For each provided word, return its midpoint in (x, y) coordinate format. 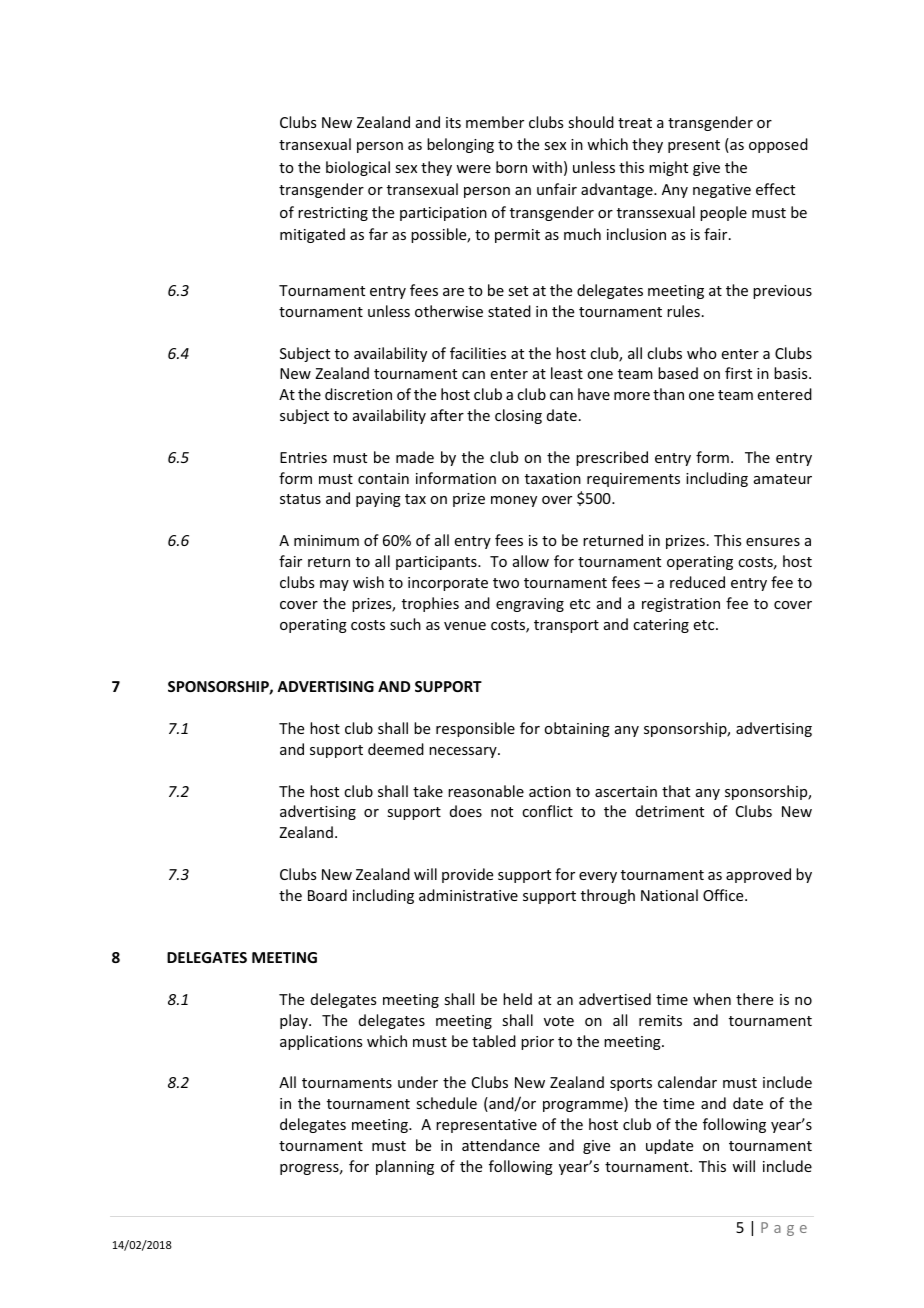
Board (327, 895)
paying (378, 500)
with (547, 167)
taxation (553, 478)
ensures (773, 542)
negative (722, 191)
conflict (547, 811)
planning (405, 1167)
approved (758, 875)
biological (358, 168)
